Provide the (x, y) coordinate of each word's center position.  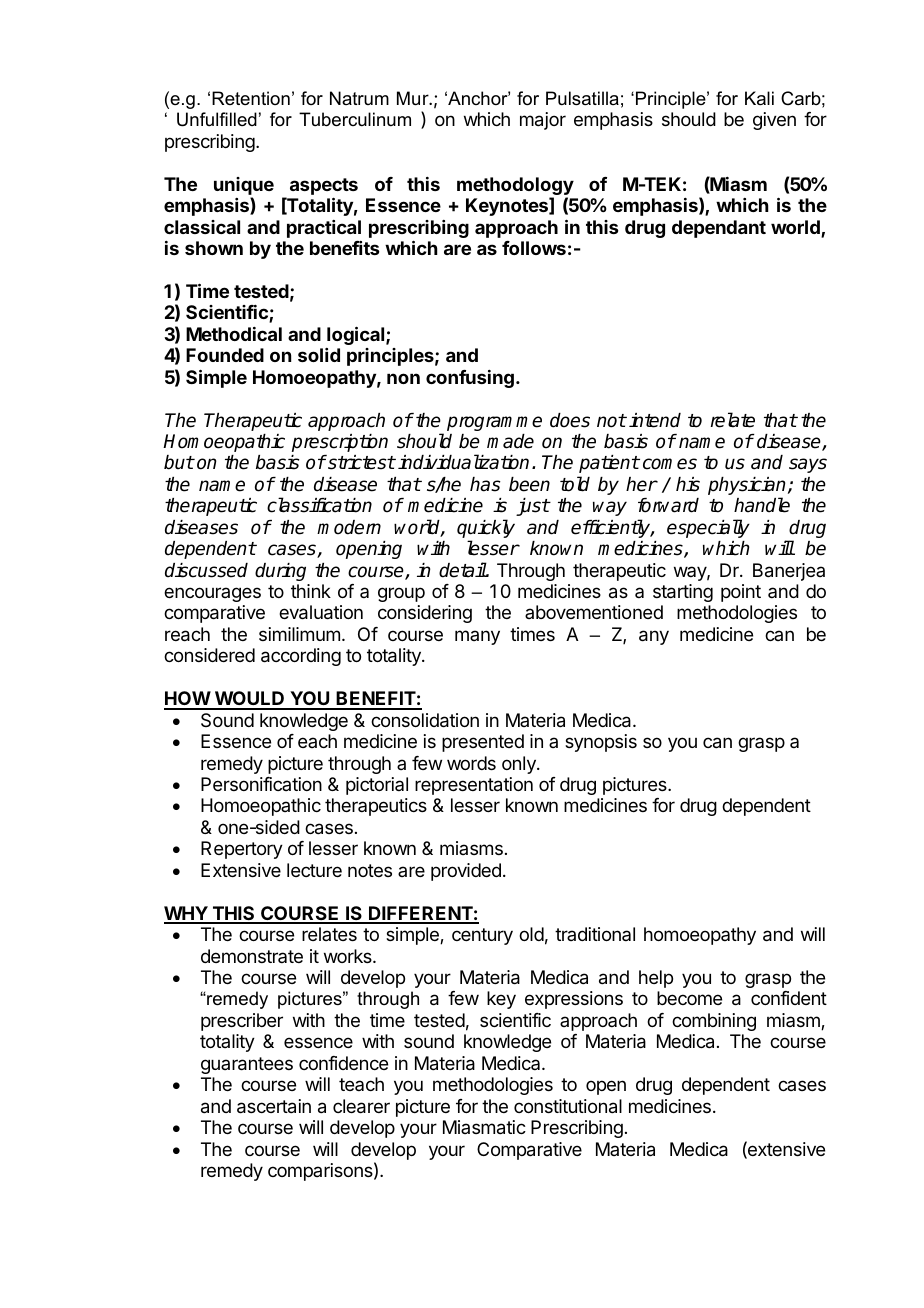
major (543, 121)
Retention (251, 98)
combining (714, 1022)
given (774, 121)
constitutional (568, 1106)
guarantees (247, 1065)
